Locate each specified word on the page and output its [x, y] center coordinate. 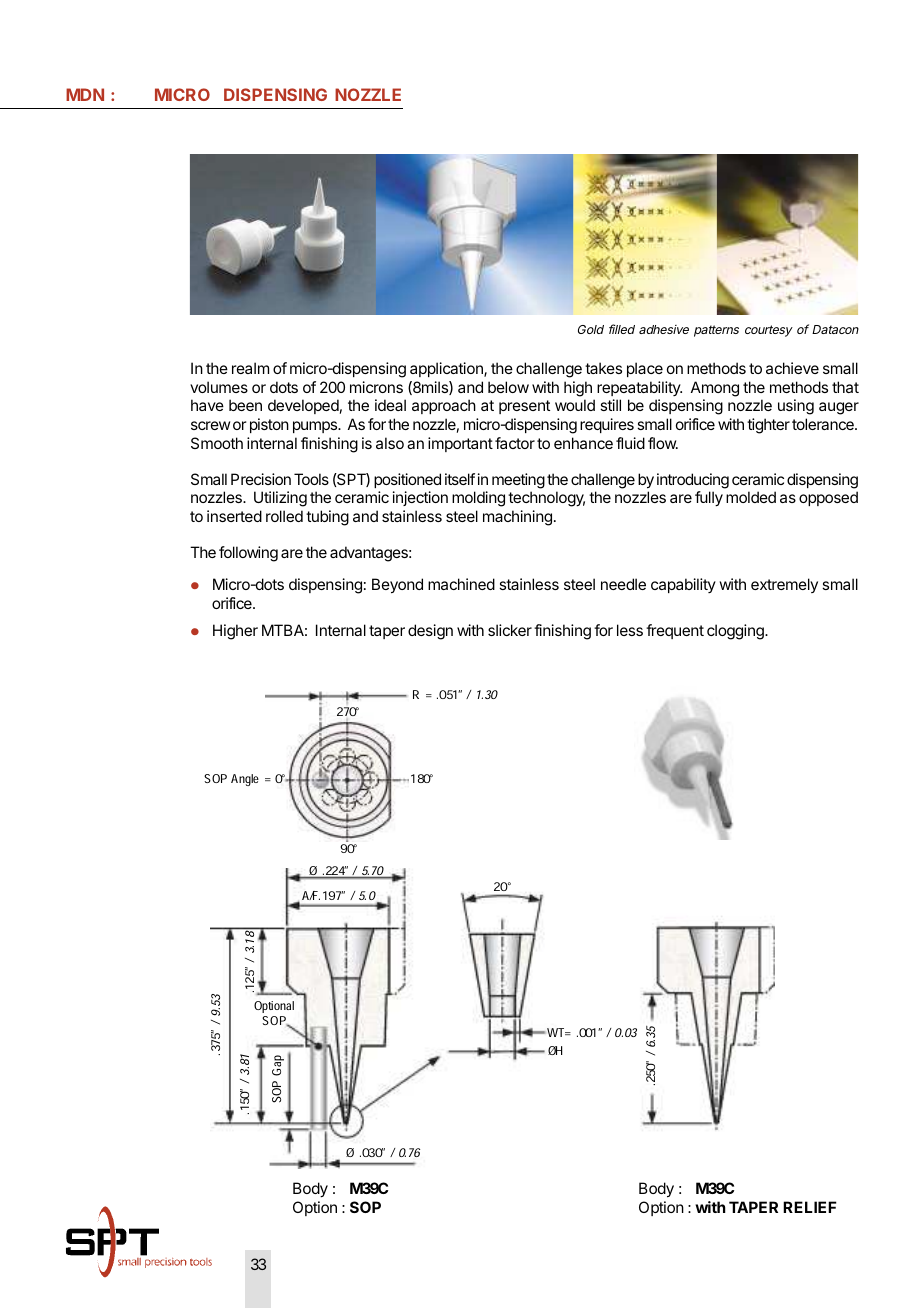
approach [444, 406]
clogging [736, 632]
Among [715, 389]
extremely [784, 585]
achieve [792, 368]
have [207, 405]
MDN [85, 94]
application [447, 369]
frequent [675, 631]
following [248, 554]
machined [461, 584]
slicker [510, 630]
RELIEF [810, 1207]
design [430, 632]
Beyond [397, 586]
